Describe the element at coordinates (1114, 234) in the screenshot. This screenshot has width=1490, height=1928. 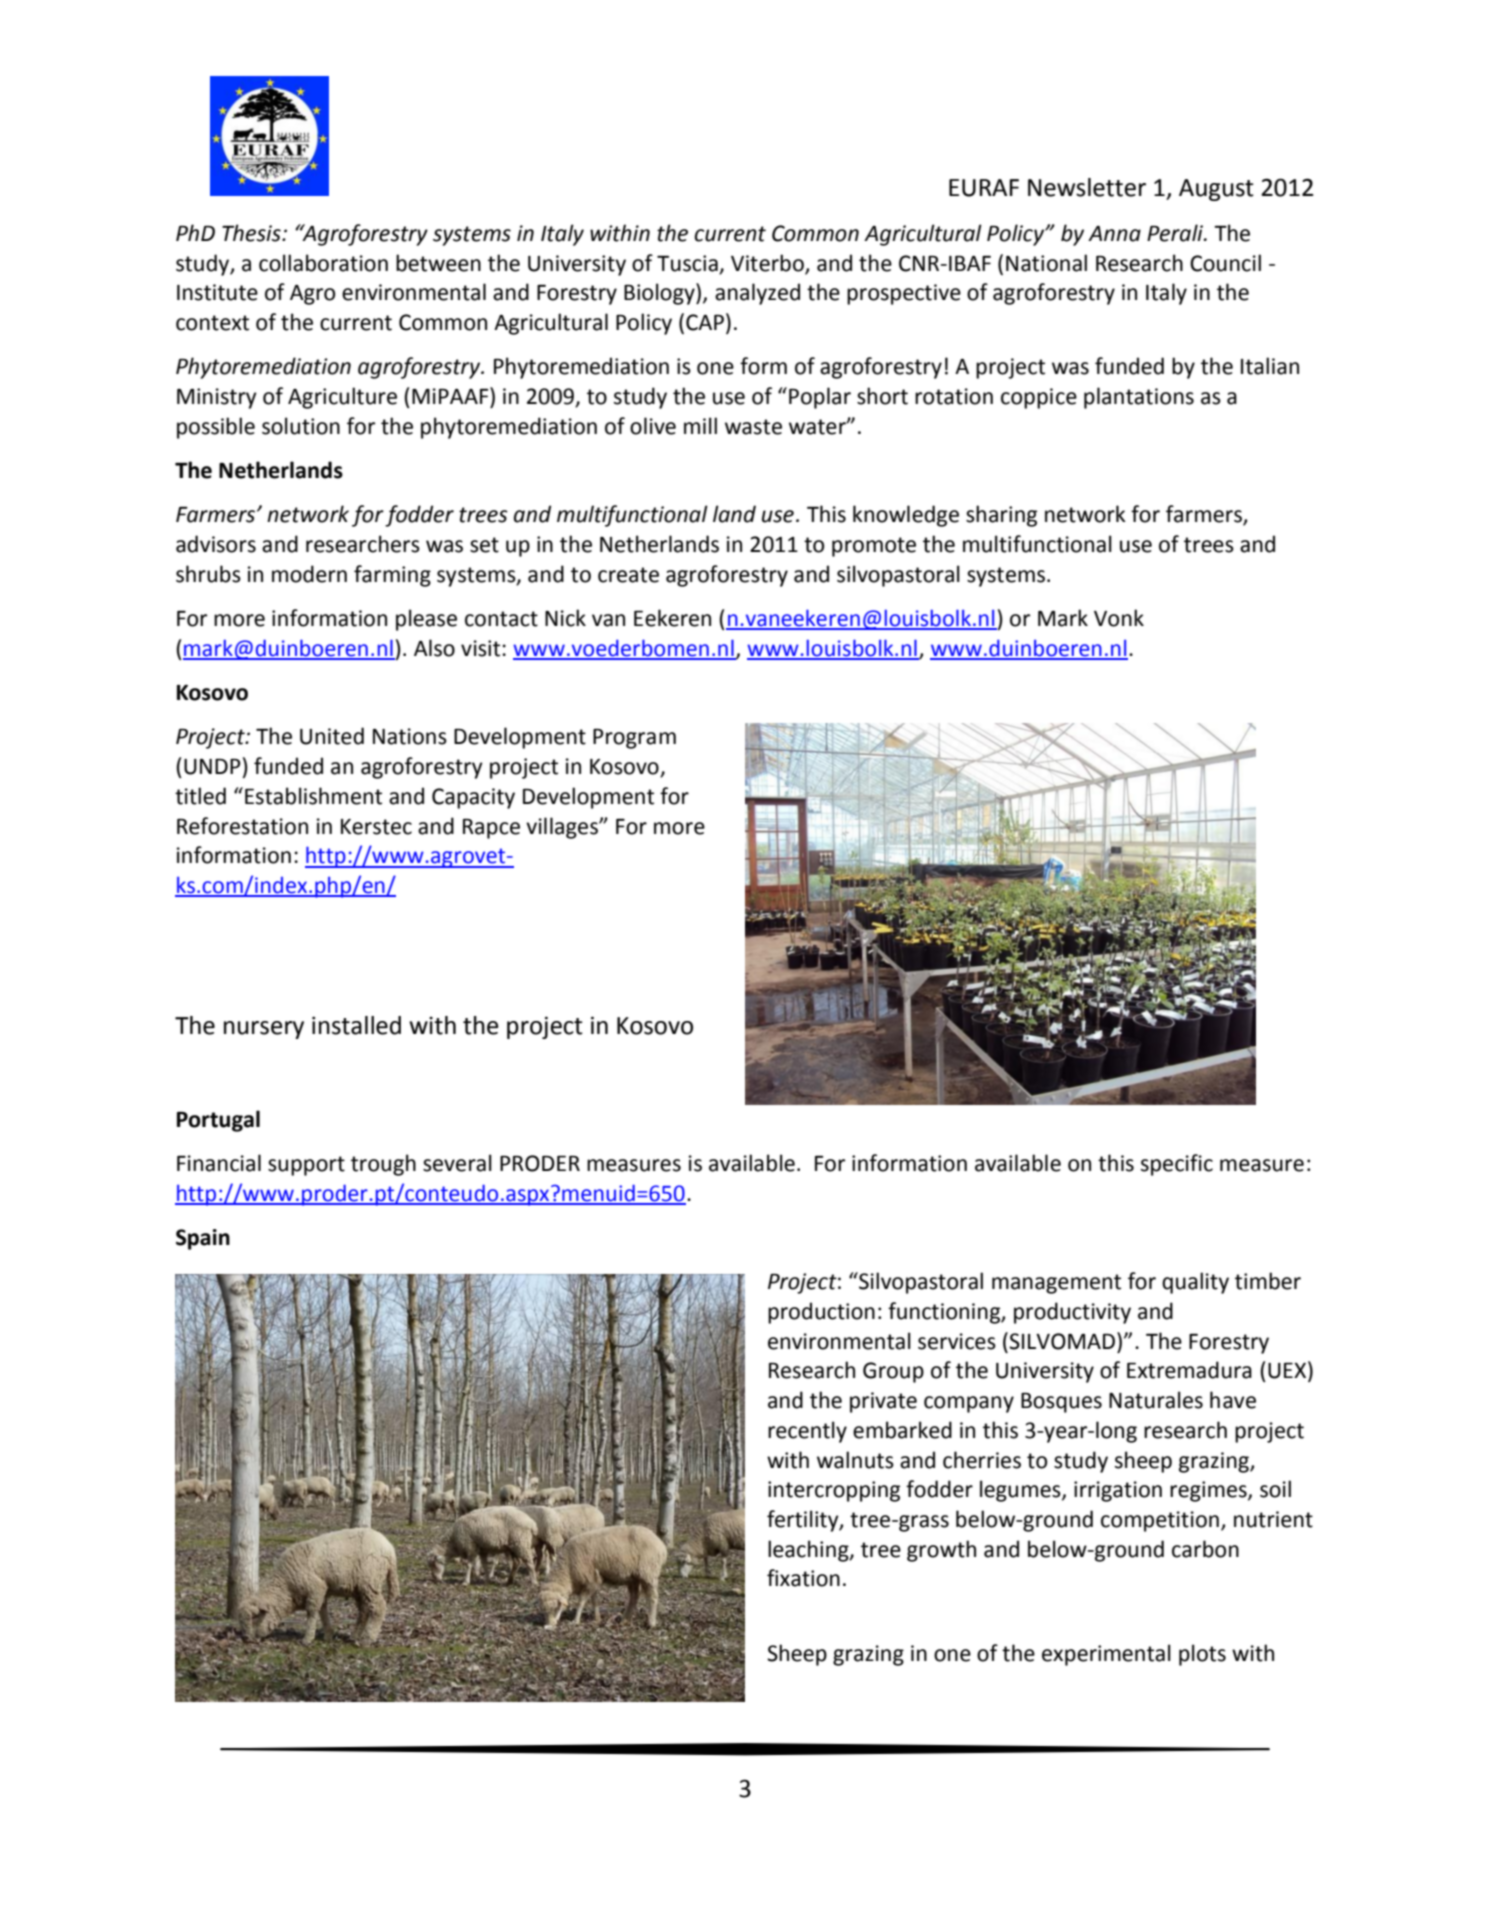
I see `Anna` at that location.
